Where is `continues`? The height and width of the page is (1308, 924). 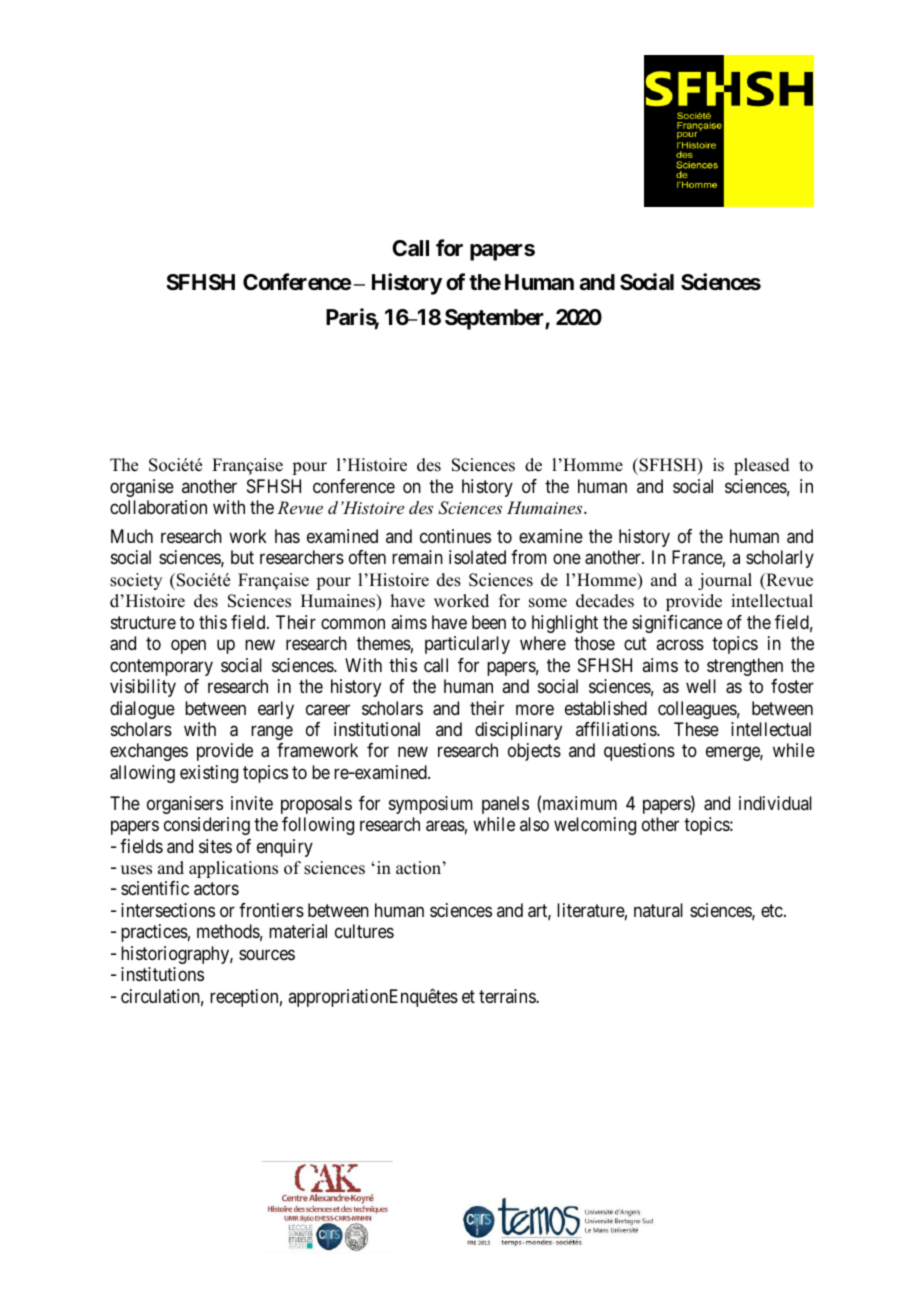 continues is located at coordinates (455, 536).
